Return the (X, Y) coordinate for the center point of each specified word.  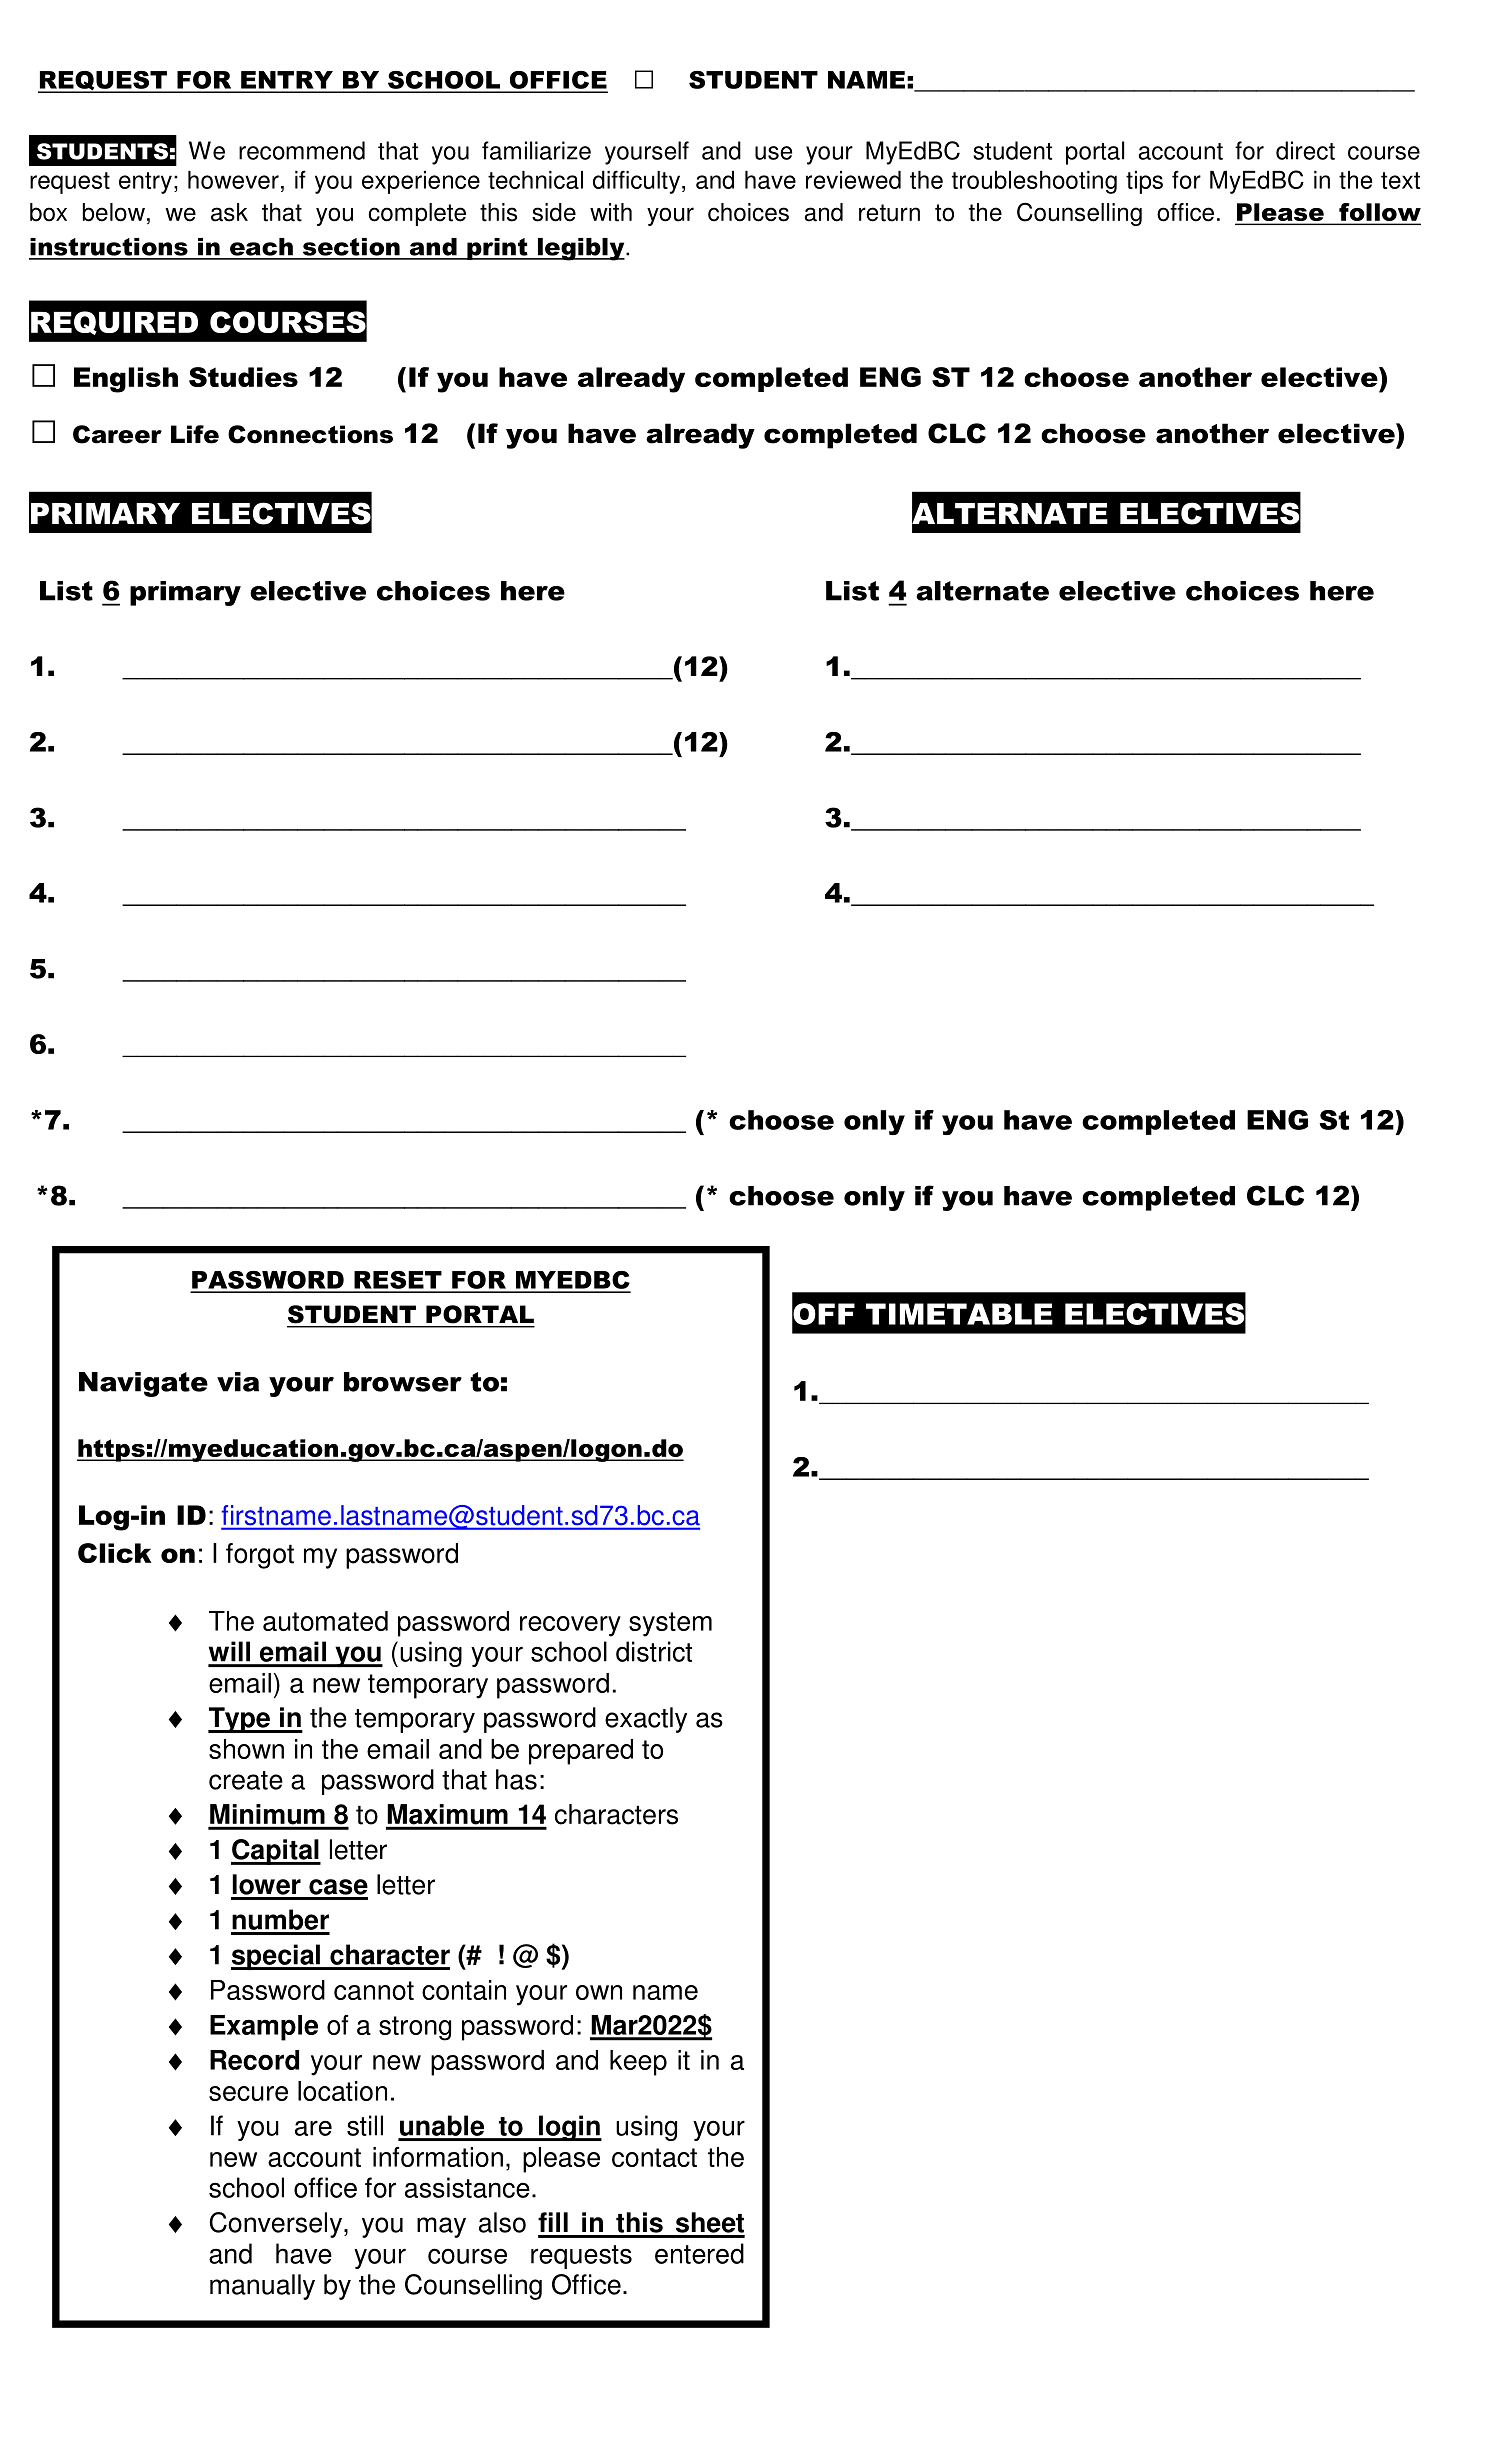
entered (699, 2253)
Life (195, 434)
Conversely (277, 2225)
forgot (260, 1556)
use (773, 153)
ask (229, 212)
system (670, 1624)
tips (1144, 182)
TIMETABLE (959, 1314)
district (654, 1651)
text (1400, 180)
